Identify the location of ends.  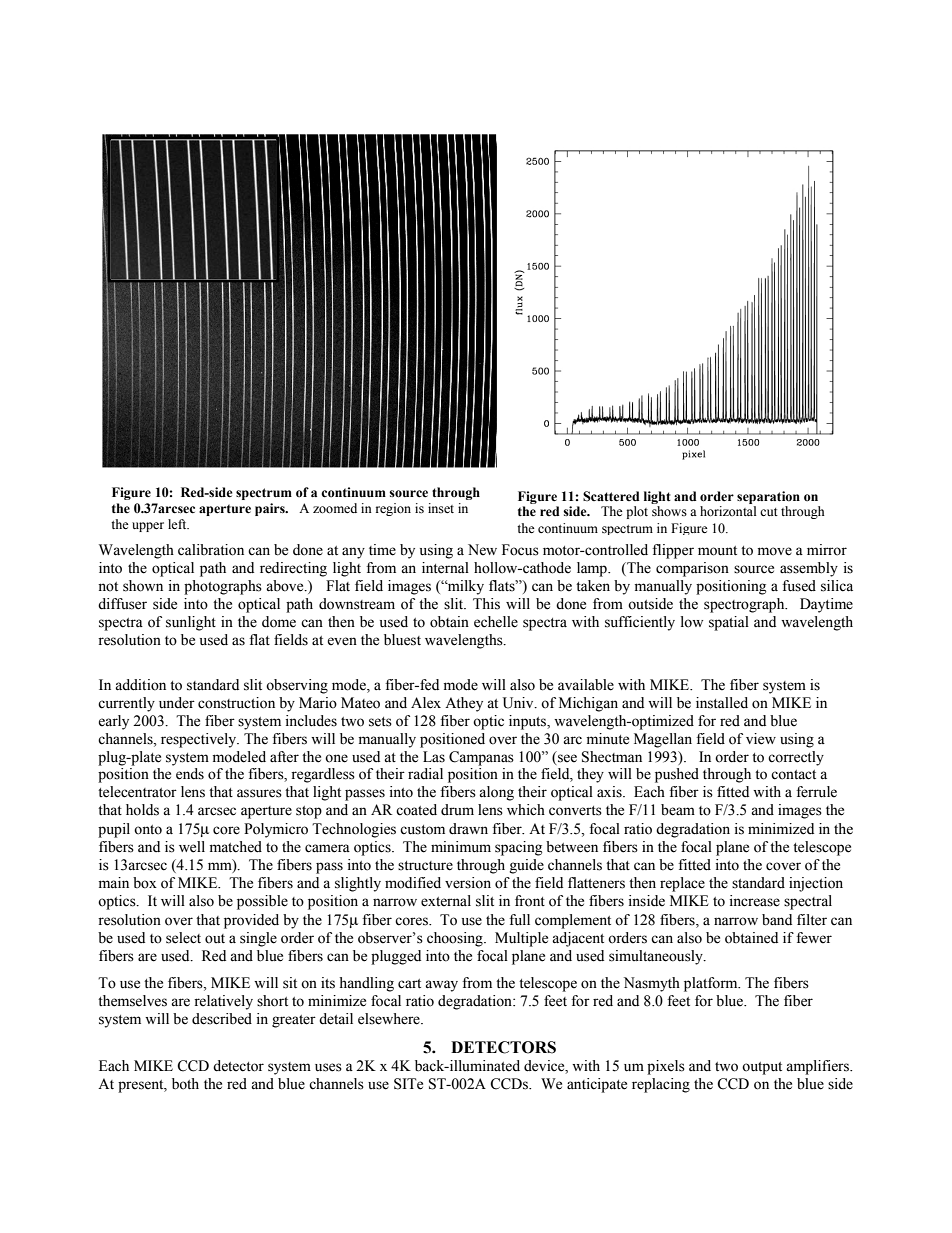
(190, 774).
